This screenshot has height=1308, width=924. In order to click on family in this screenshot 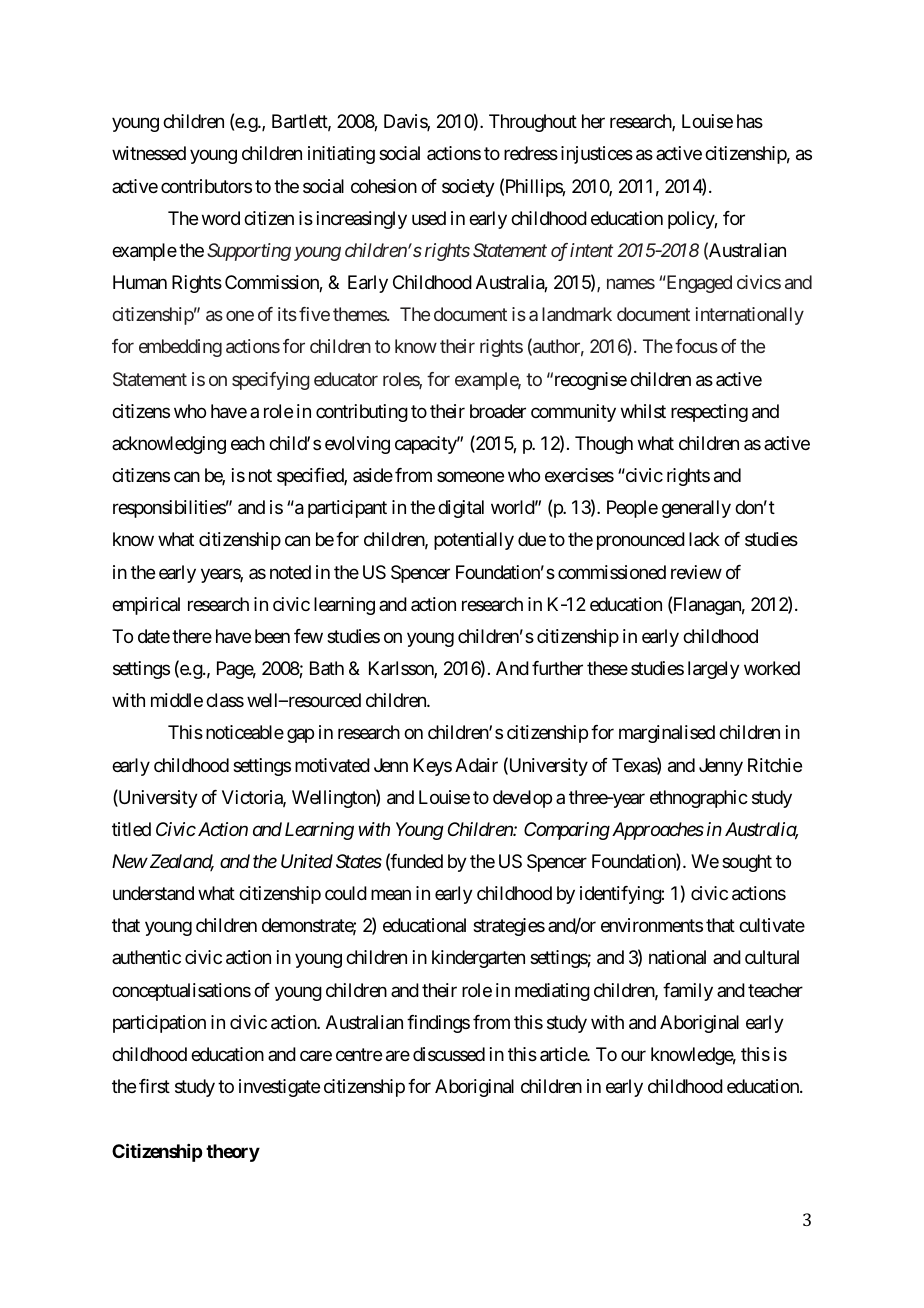, I will do `click(688, 992)`.
